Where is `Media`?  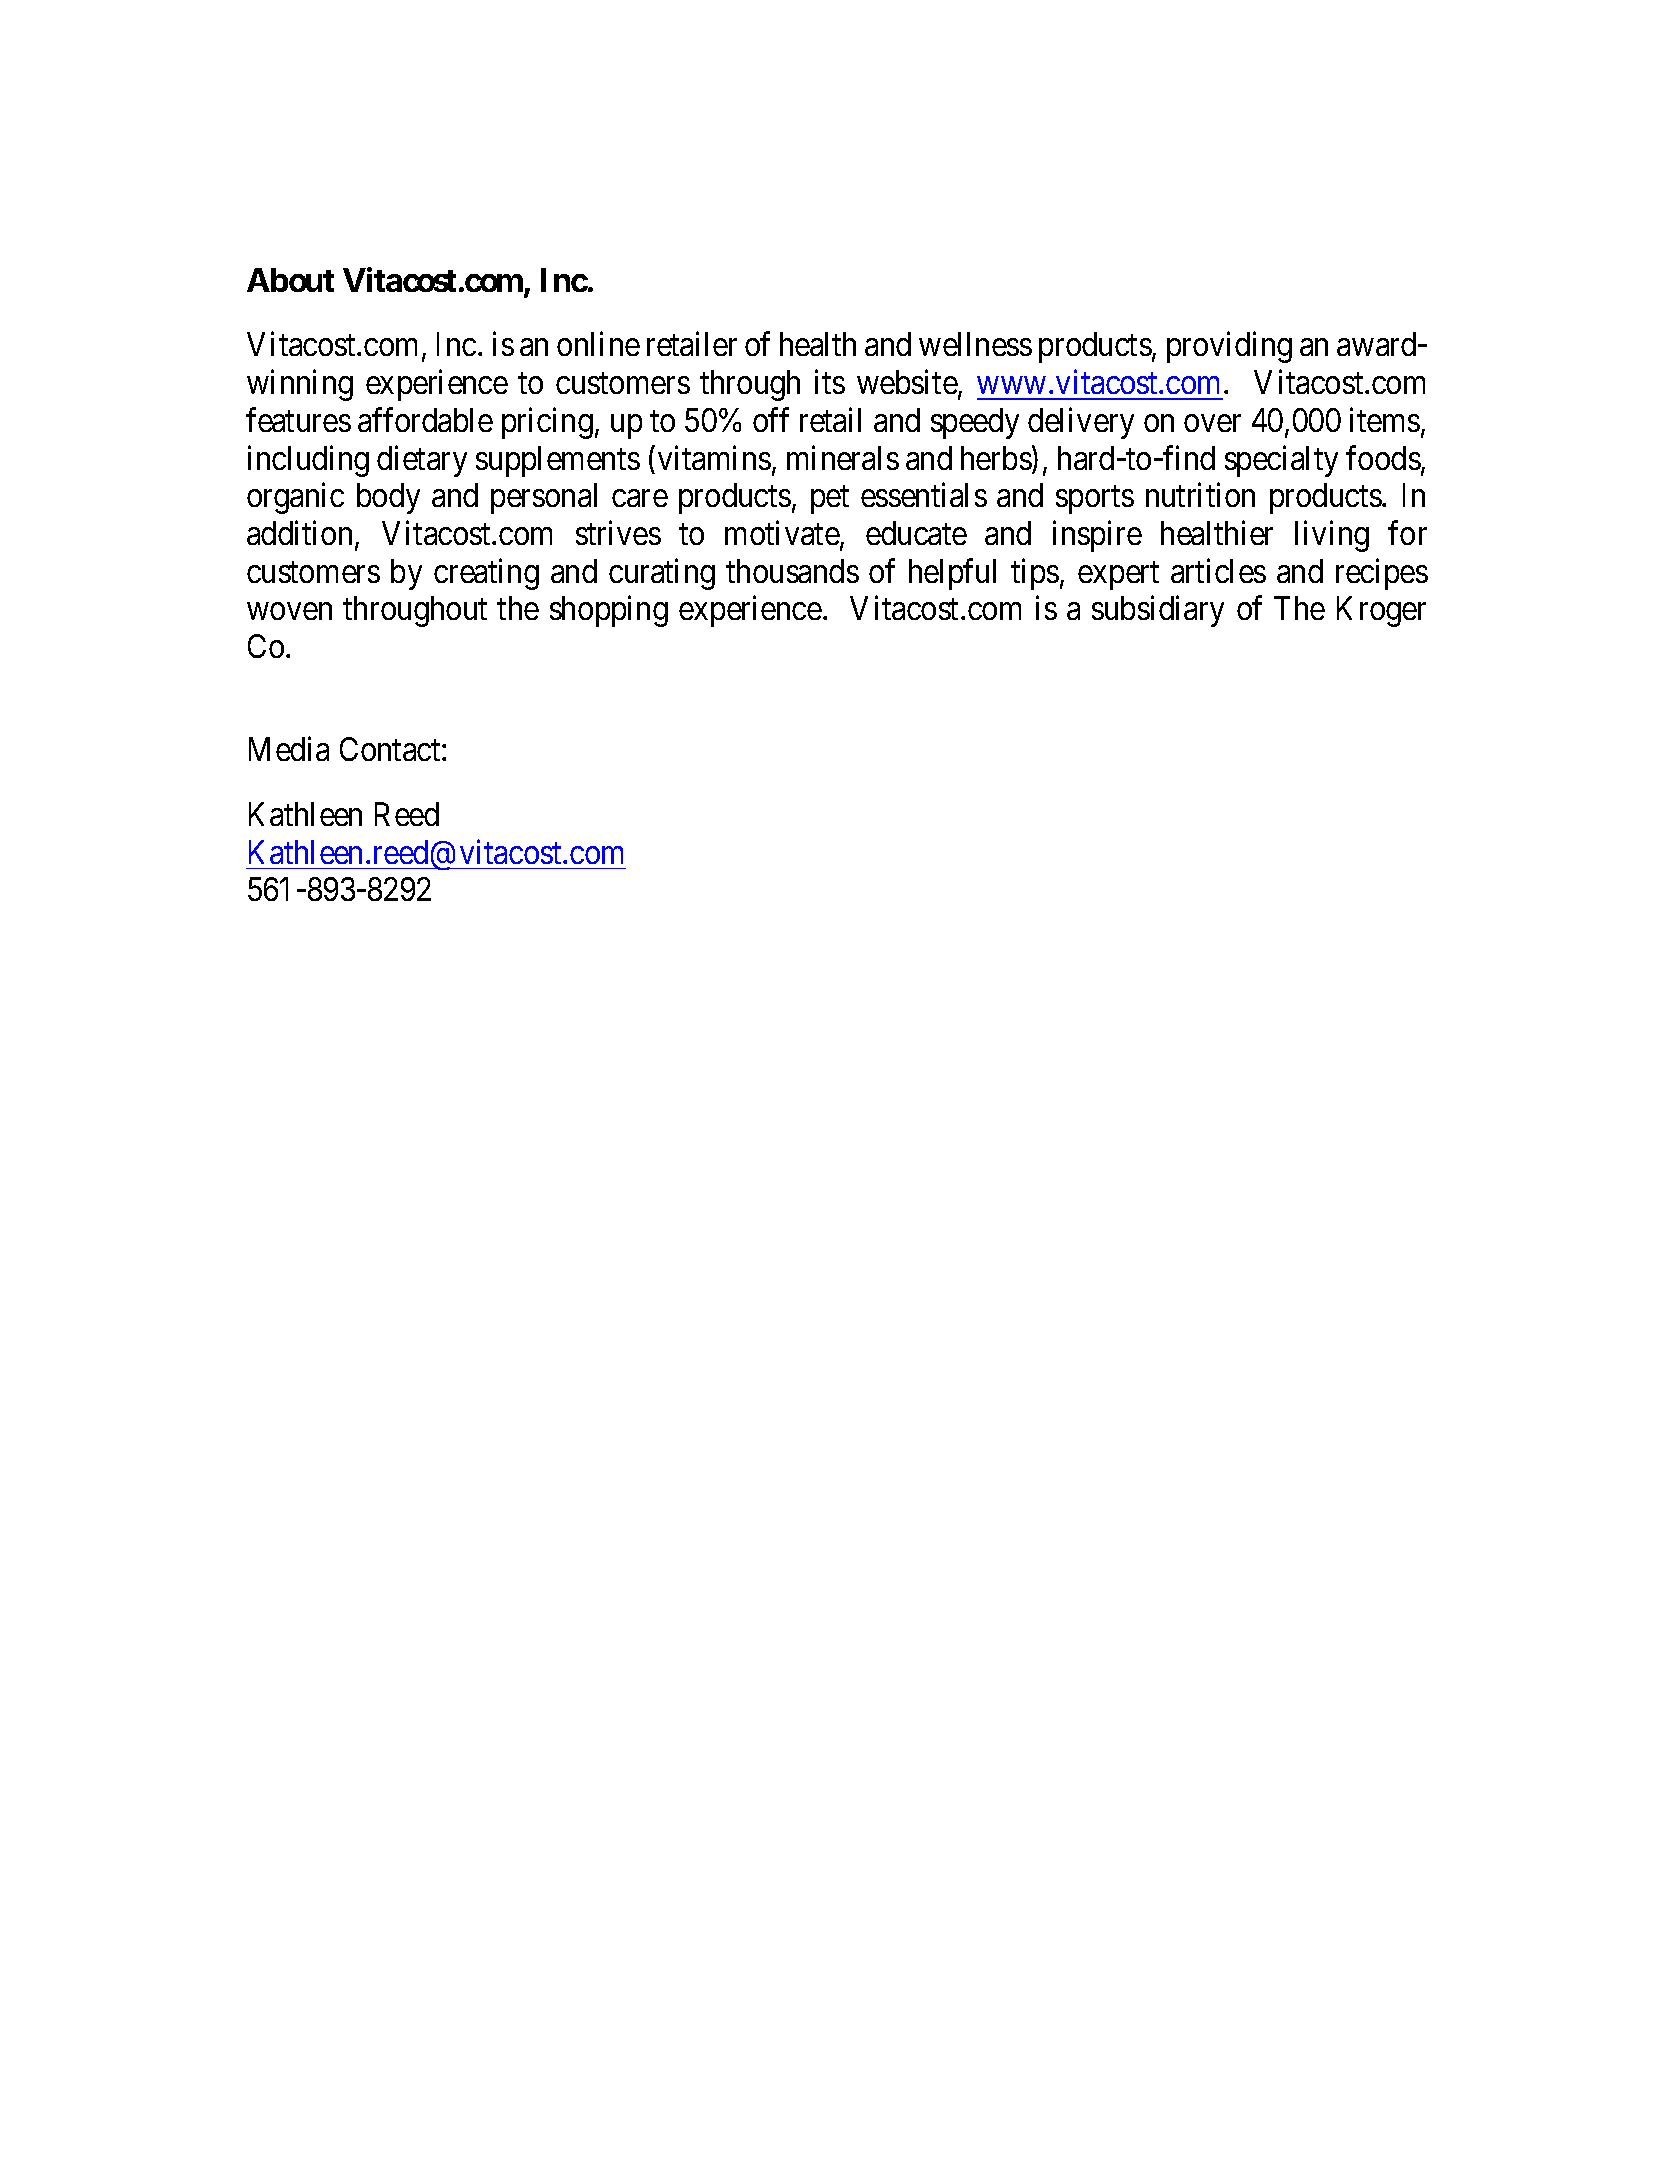
Media is located at coordinates (289, 749).
